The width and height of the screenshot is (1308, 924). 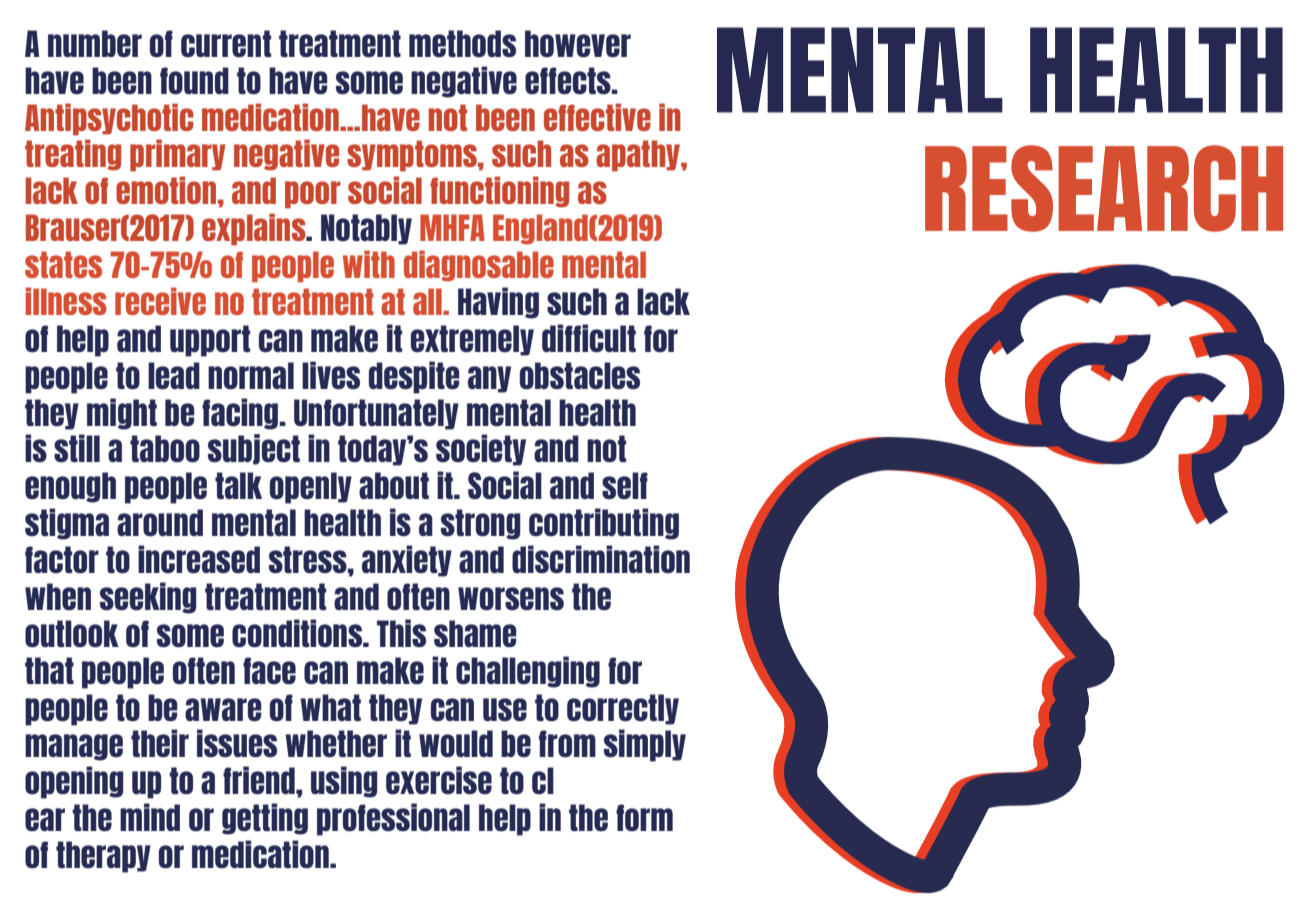 What do you see at coordinates (194, 81) in the screenshot?
I see `found` at bounding box center [194, 81].
